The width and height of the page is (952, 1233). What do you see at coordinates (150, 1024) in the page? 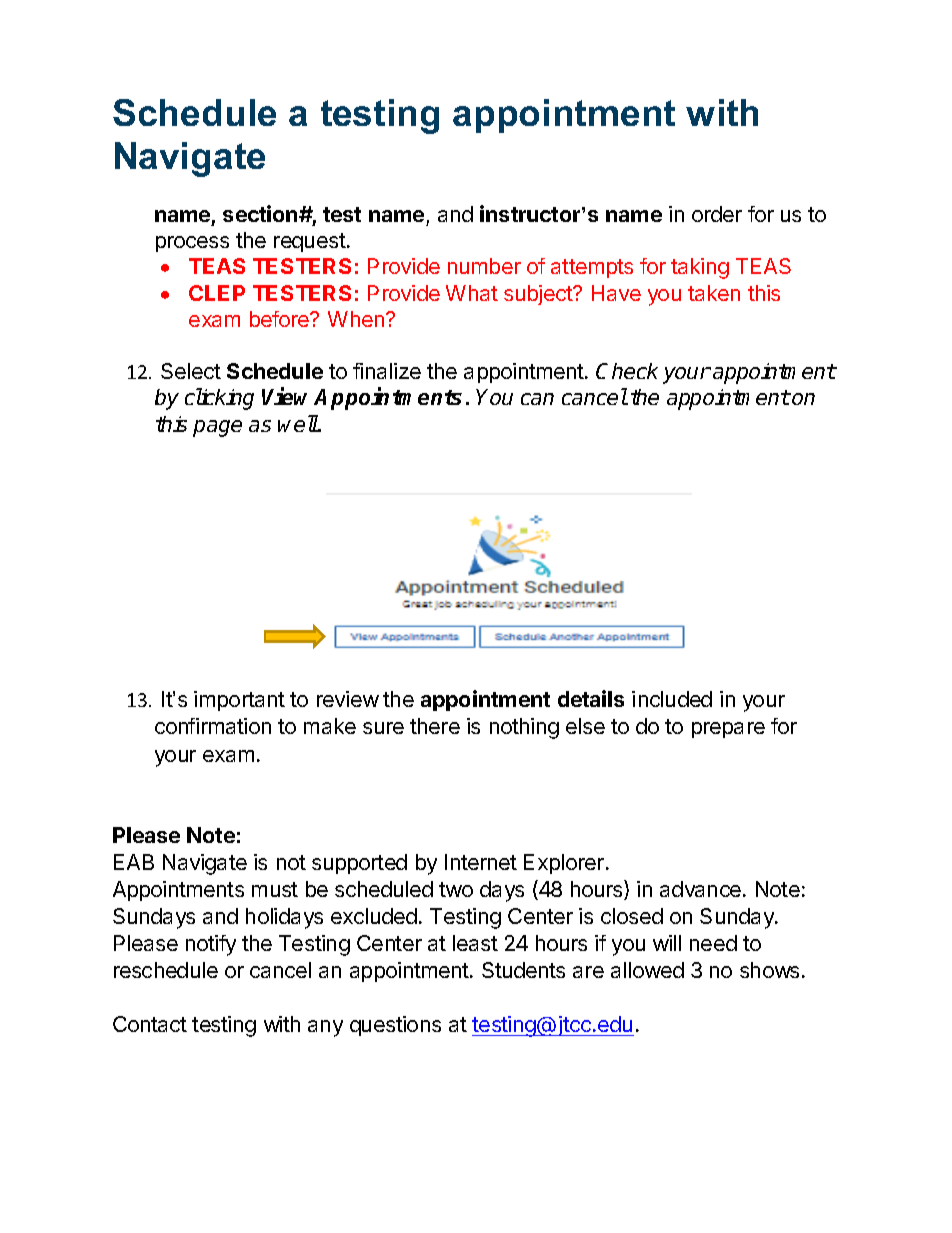
I see `Contact` at bounding box center [150, 1024].
